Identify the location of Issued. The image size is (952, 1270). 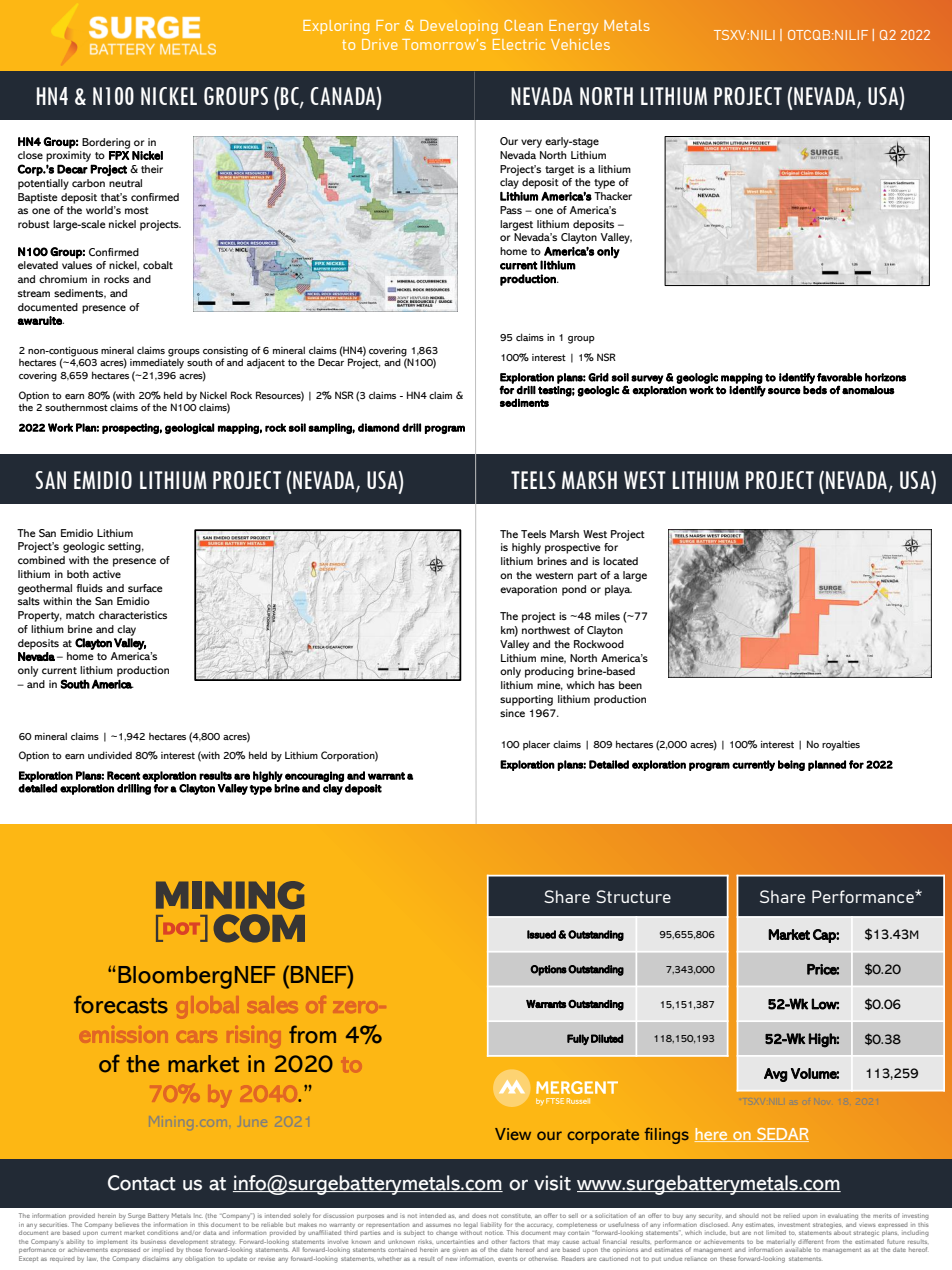
(541, 934).
